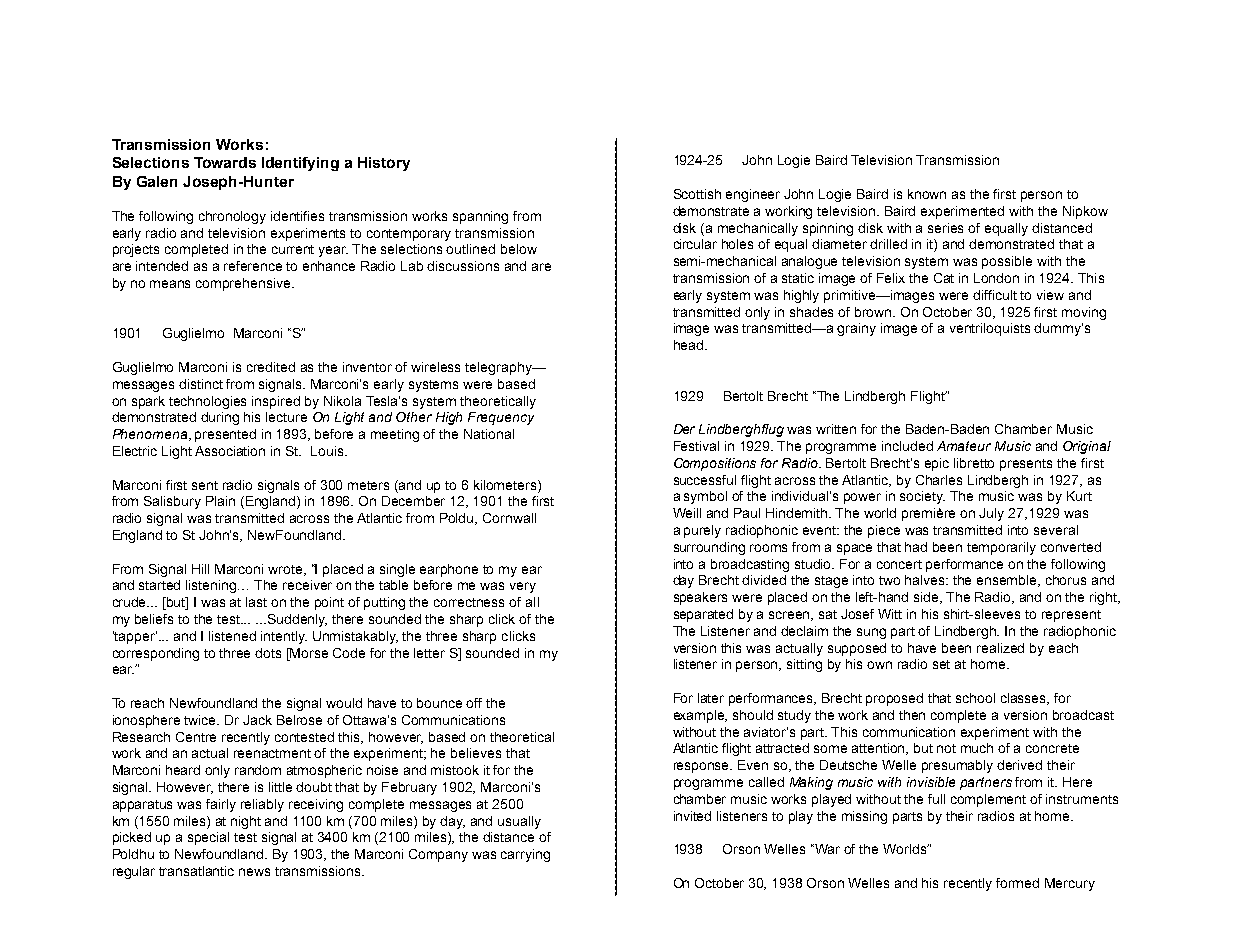 This document has width=1233, height=952. I want to click on July, so click(991, 514).
